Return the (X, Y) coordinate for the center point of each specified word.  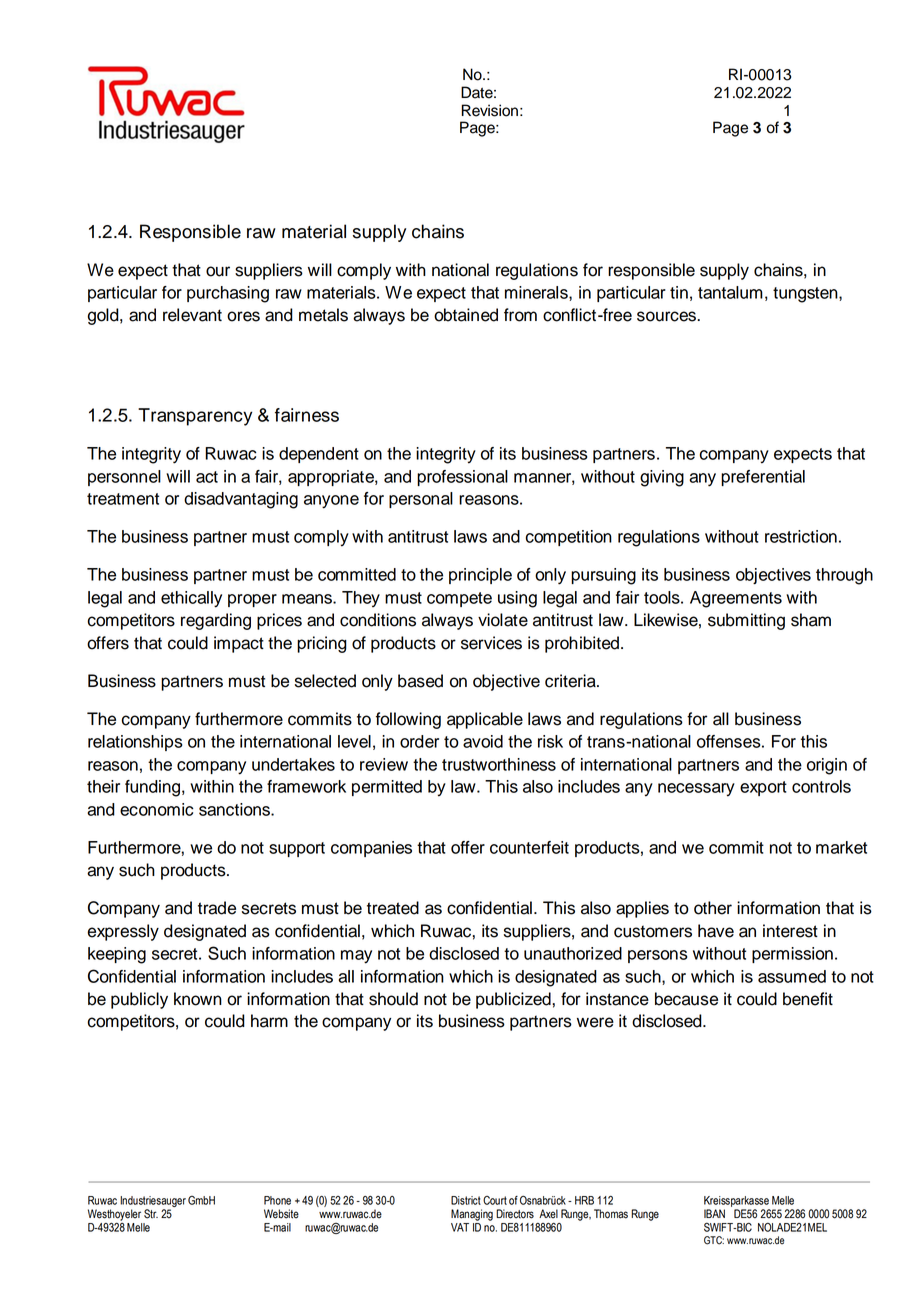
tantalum (730, 292)
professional (462, 478)
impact (239, 644)
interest (790, 931)
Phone (277, 1200)
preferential (763, 478)
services (491, 643)
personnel (124, 478)
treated (393, 908)
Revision (490, 110)
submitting (746, 621)
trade (217, 908)
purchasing (228, 294)
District (466, 1200)
